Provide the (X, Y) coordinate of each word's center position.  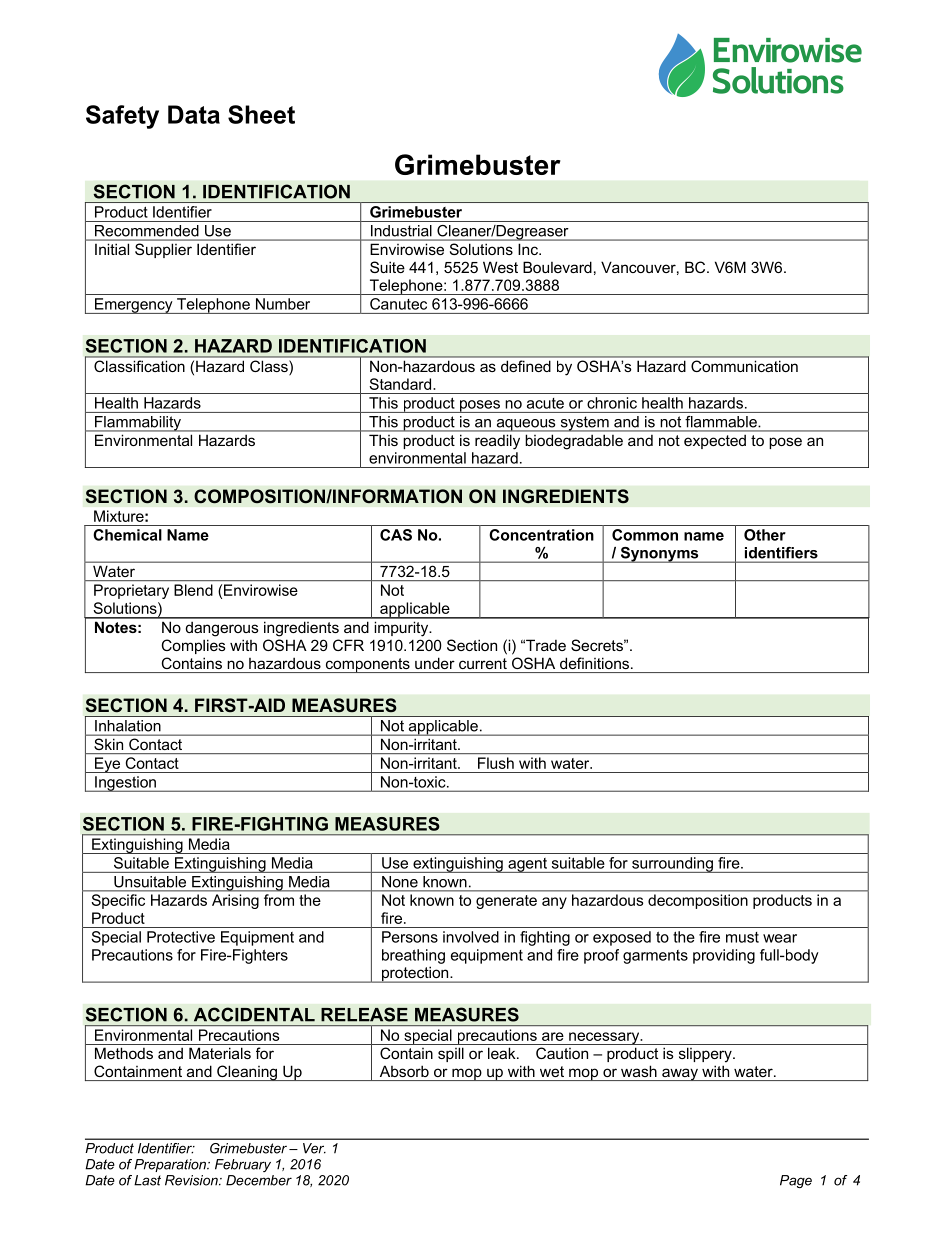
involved (471, 937)
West (500, 267)
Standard (401, 384)
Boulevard (557, 267)
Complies (194, 646)
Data (194, 114)
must (742, 937)
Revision (192, 1180)
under (435, 663)
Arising (235, 901)
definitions (594, 663)
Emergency (134, 306)
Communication (744, 366)
